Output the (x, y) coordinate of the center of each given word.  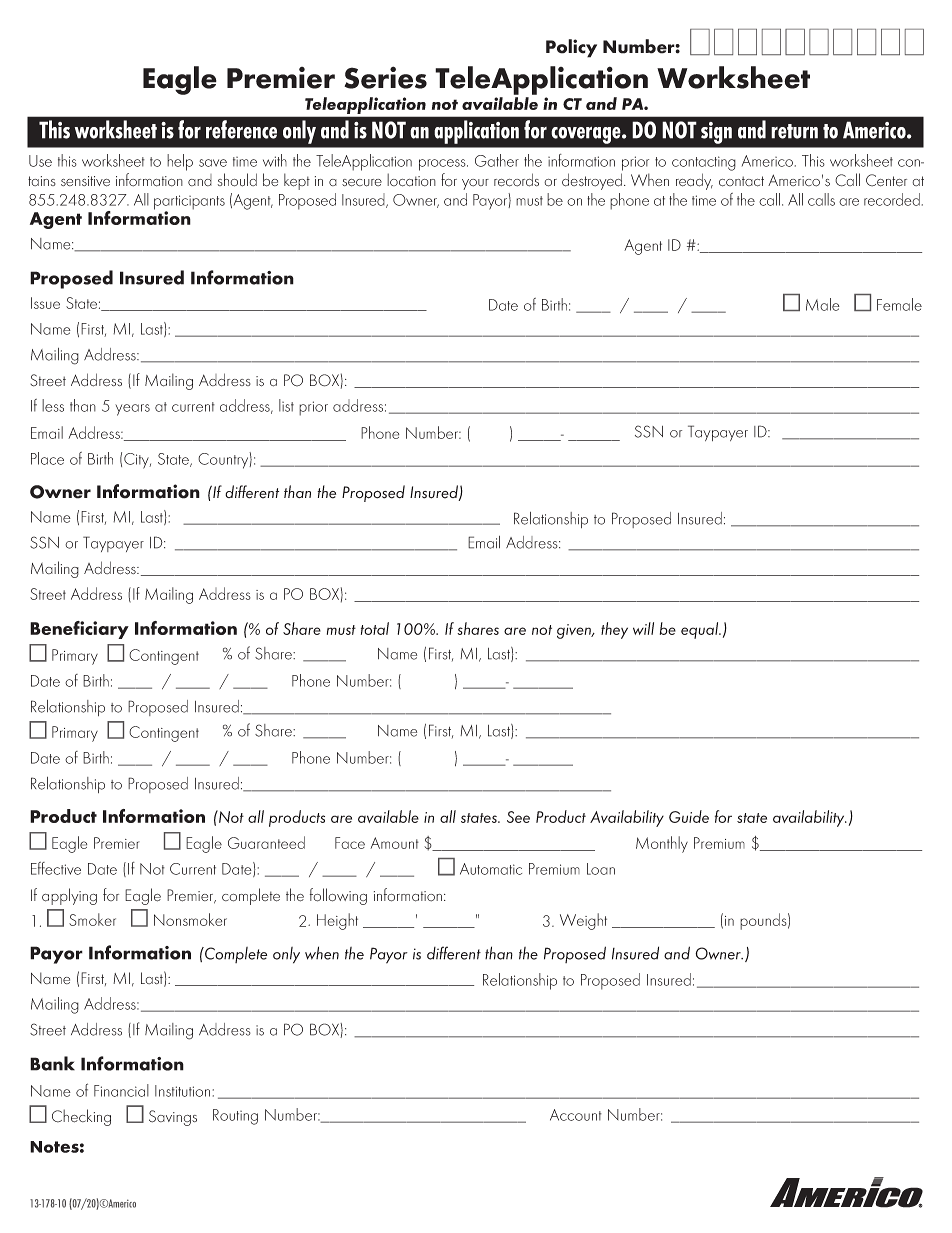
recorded (892, 199)
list (286, 405)
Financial (121, 1090)
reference (241, 129)
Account (576, 1115)
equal (701, 630)
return (794, 131)
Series (385, 77)
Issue (45, 303)
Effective (56, 868)
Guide (689, 816)
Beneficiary (79, 630)
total (375, 628)
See (518, 817)
